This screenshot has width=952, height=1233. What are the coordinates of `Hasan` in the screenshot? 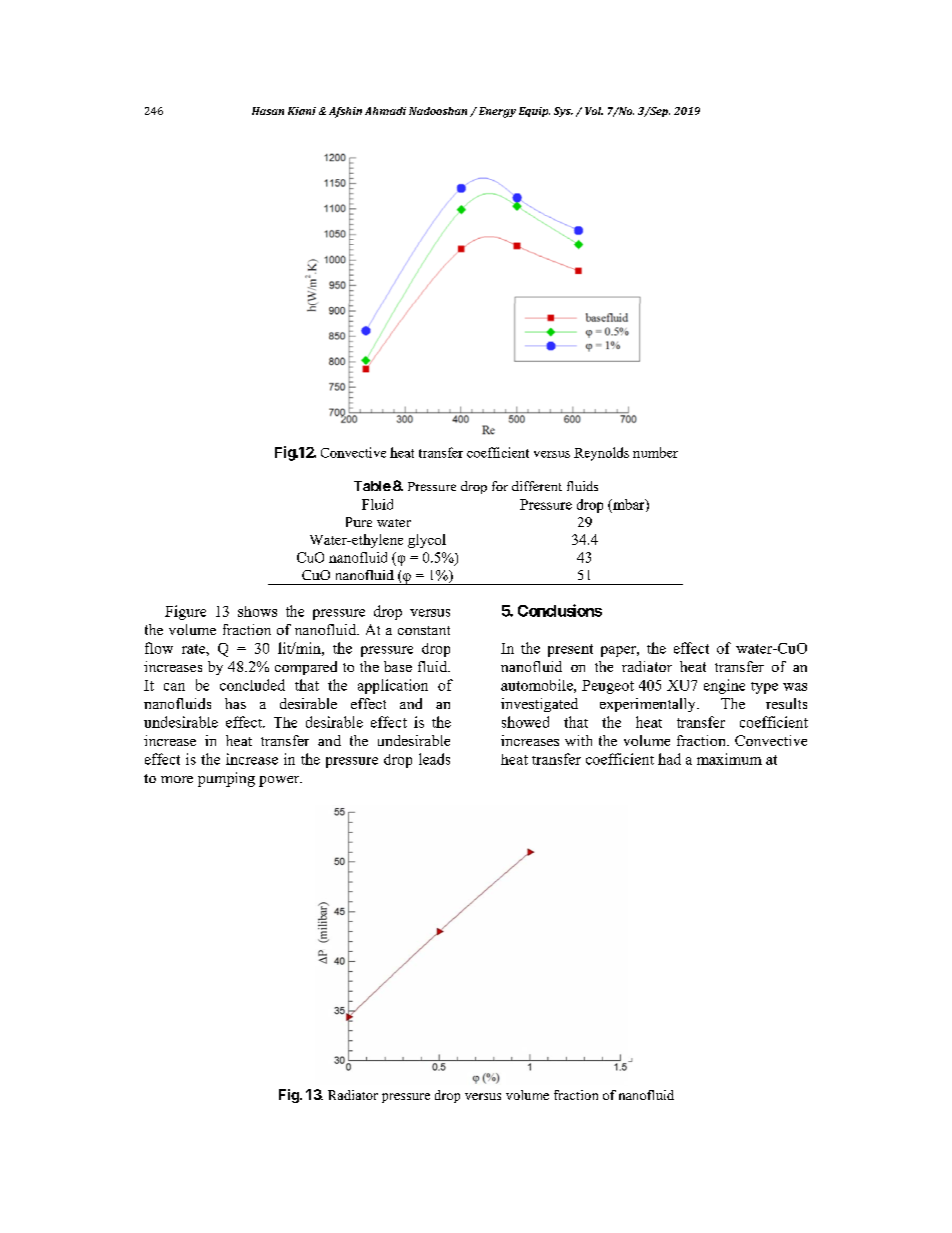 It's located at (268, 111).
